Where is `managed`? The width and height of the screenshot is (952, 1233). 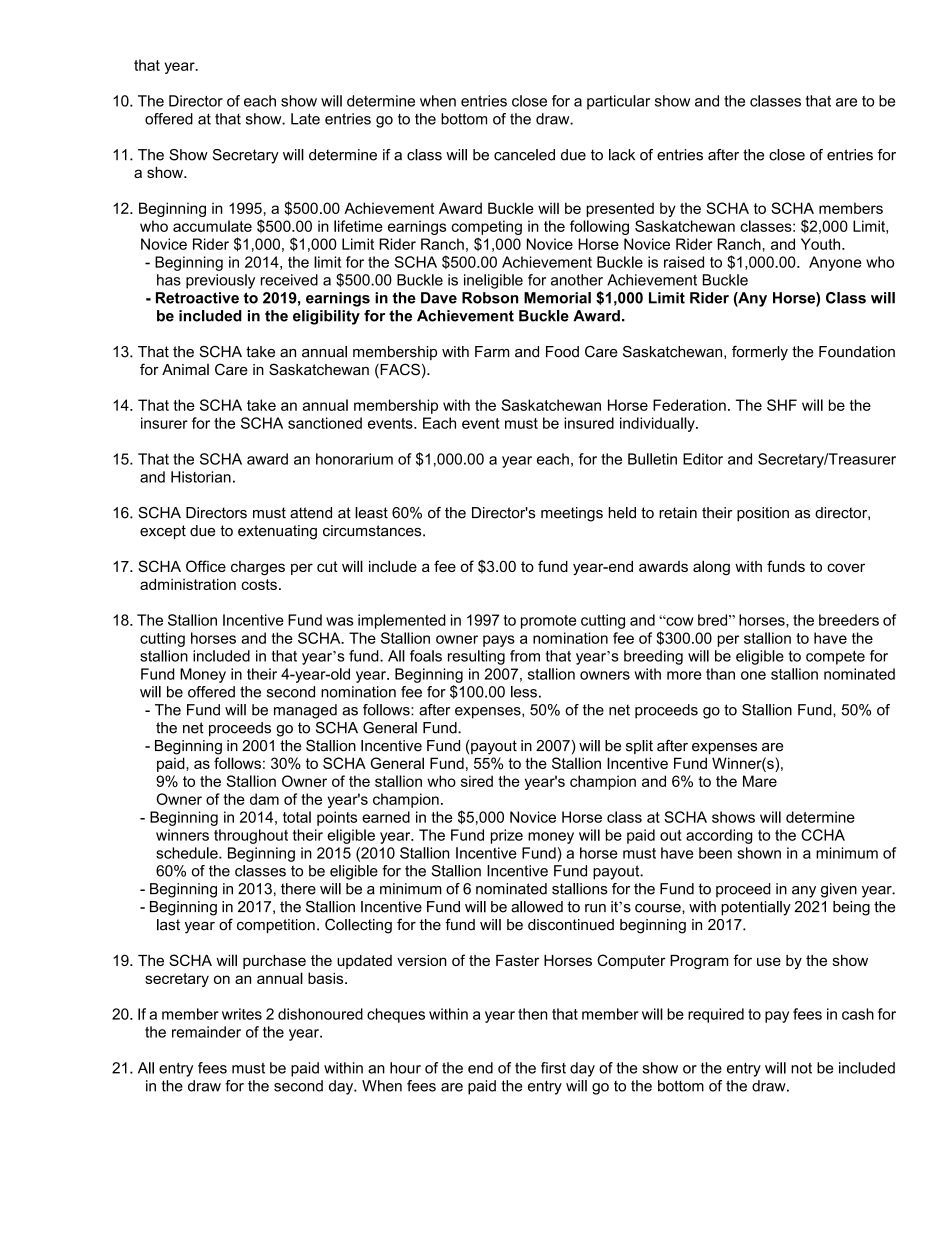
managed is located at coordinates (305, 711).
